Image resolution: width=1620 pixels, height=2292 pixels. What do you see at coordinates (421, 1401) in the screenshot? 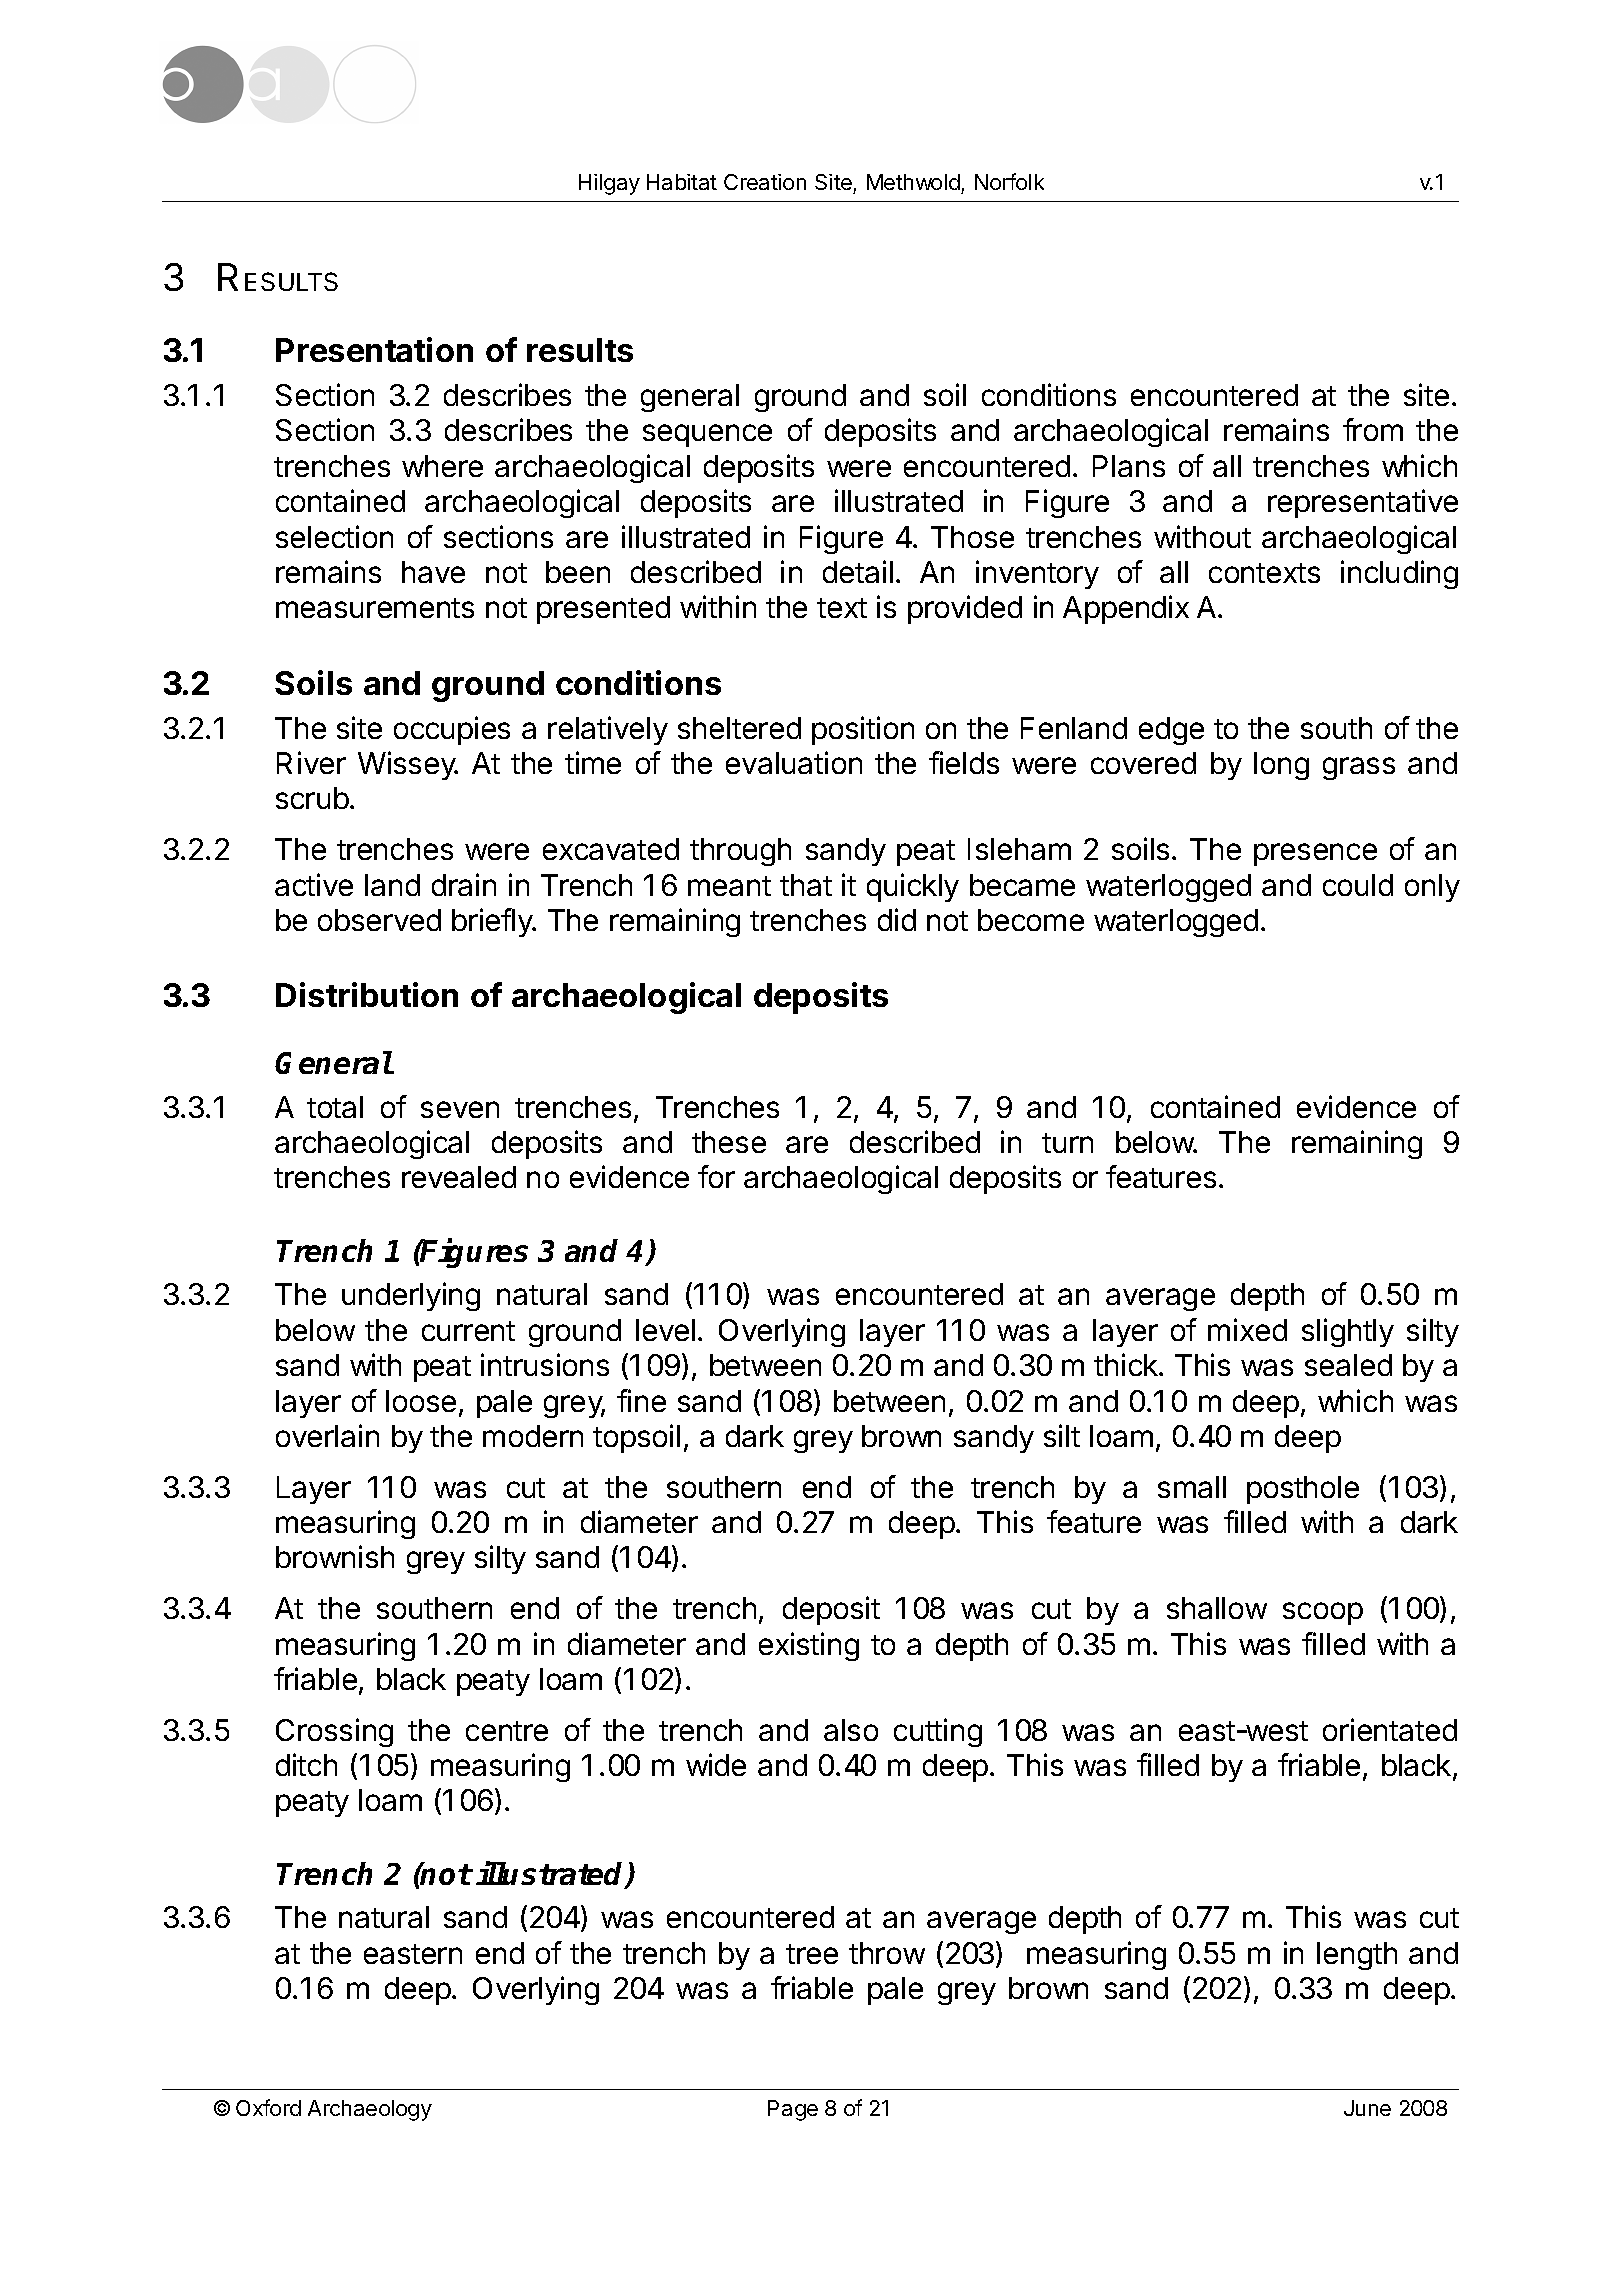
I see `loose` at bounding box center [421, 1401].
